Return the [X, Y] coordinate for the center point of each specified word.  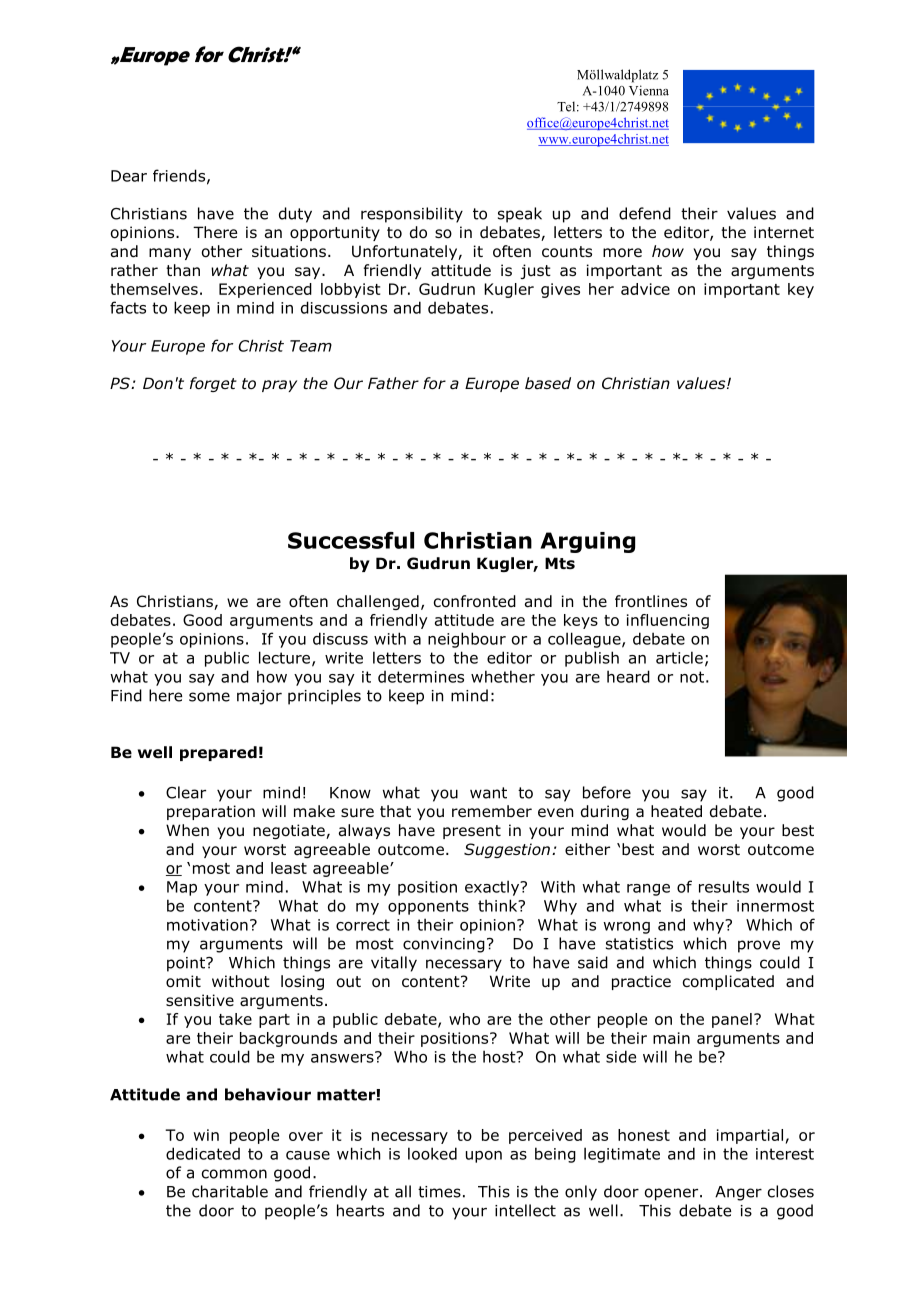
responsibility [412, 215]
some [209, 697]
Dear [129, 176]
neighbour [467, 640]
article [679, 657]
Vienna [649, 90]
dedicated [203, 1153]
